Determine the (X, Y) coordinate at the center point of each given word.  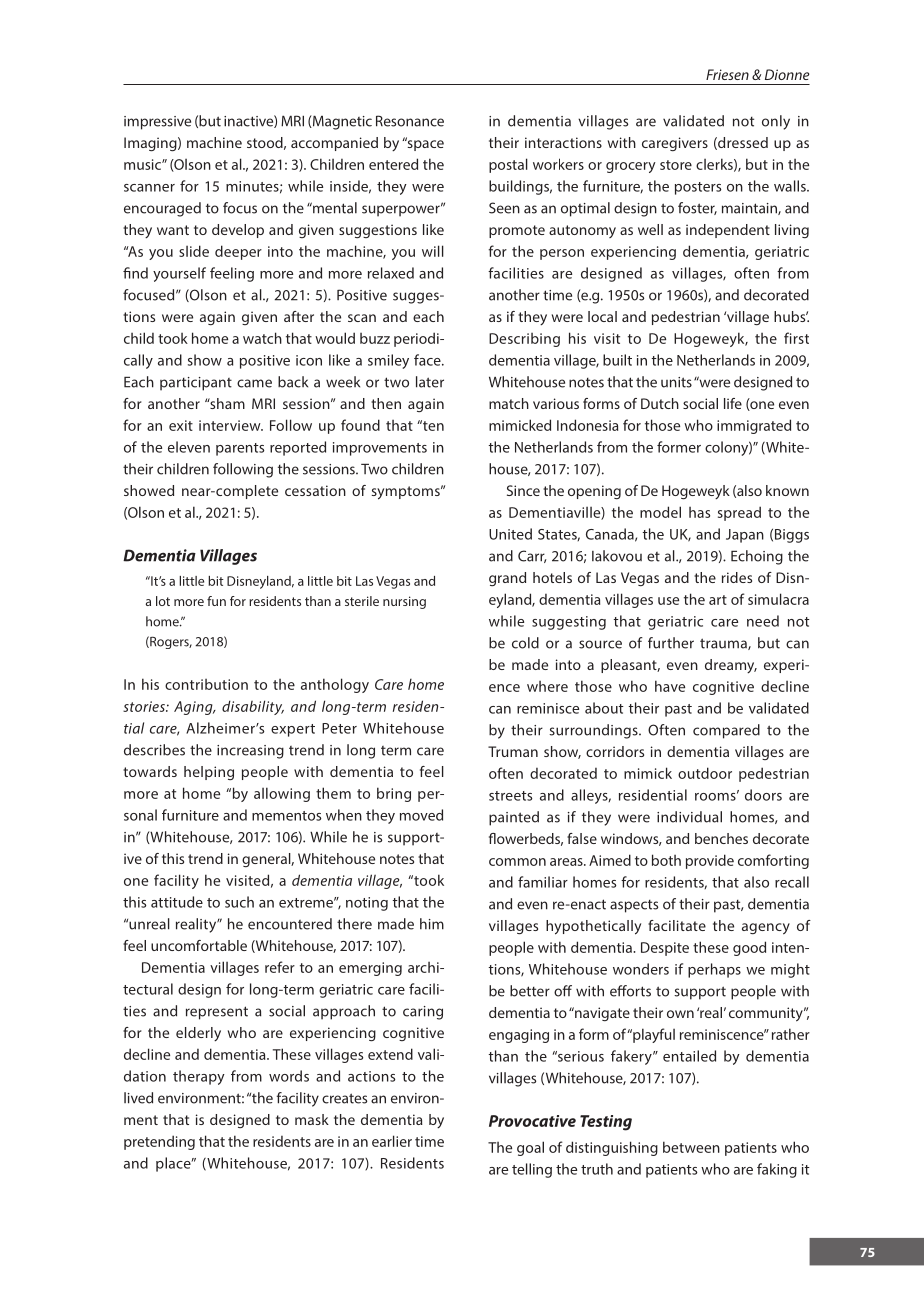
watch (262, 338)
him (432, 924)
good (749, 948)
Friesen (727, 74)
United (510, 534)
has (699, 512)
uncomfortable (199, 945)
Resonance (410, 121)
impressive (157, 123)
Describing (524, 340)
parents (240, 449)
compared (726, 731)
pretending (159, 1142)
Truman (513, 751)
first (796, 338)
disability (253, 707)
